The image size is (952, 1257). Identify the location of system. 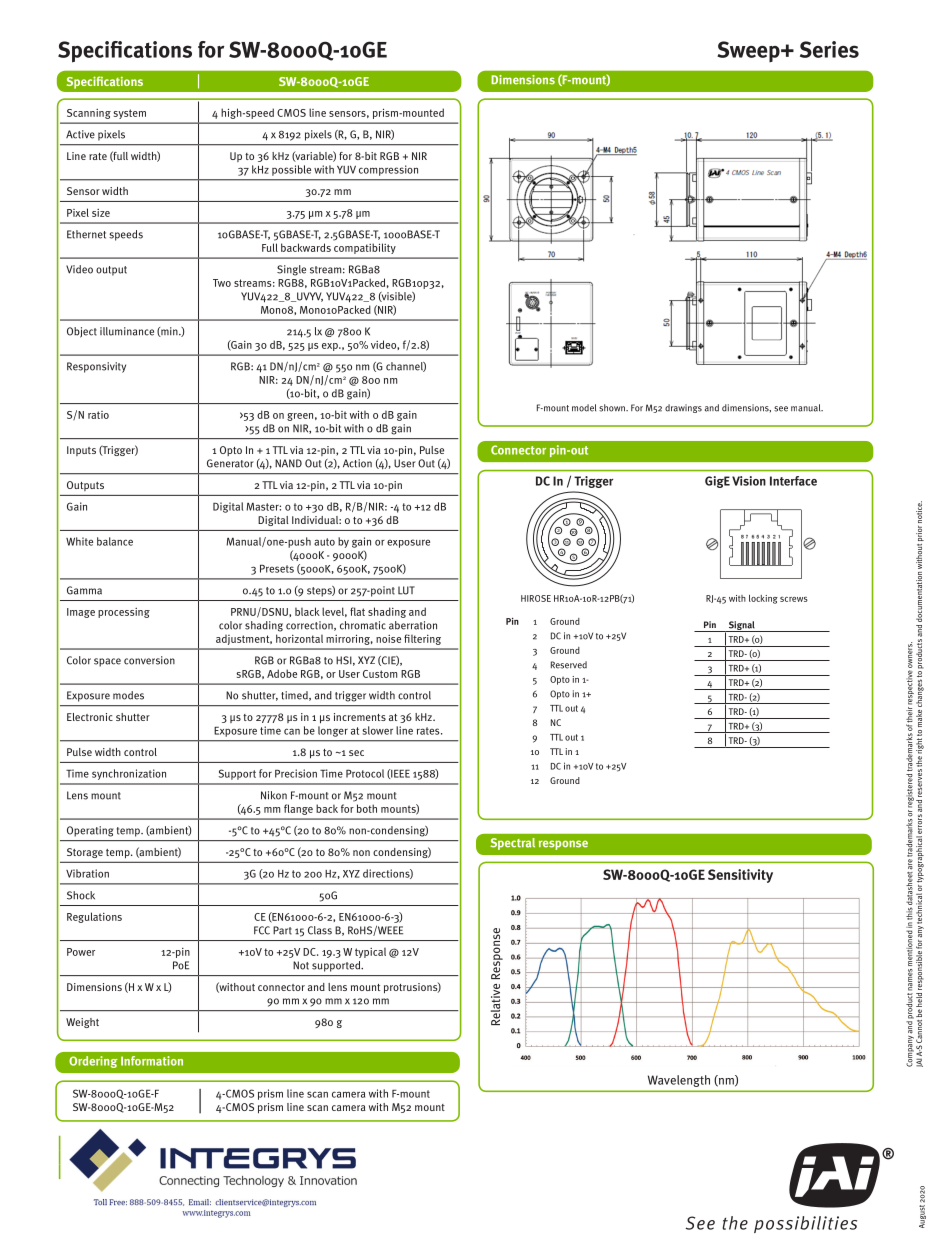
(130, 114).
